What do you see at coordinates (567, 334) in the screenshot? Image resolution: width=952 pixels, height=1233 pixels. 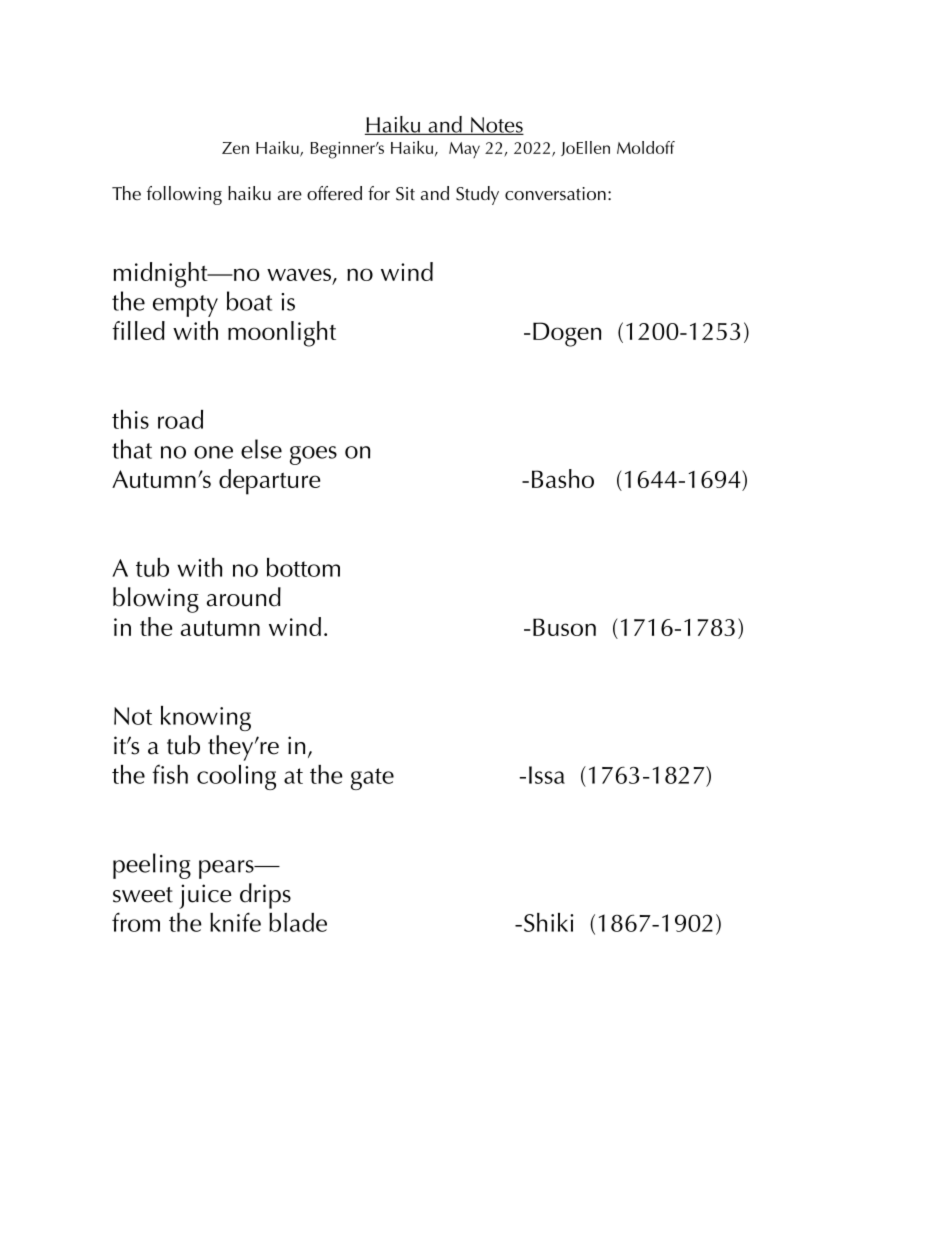 I see `Dogen` at bounding box center [567, 334].
